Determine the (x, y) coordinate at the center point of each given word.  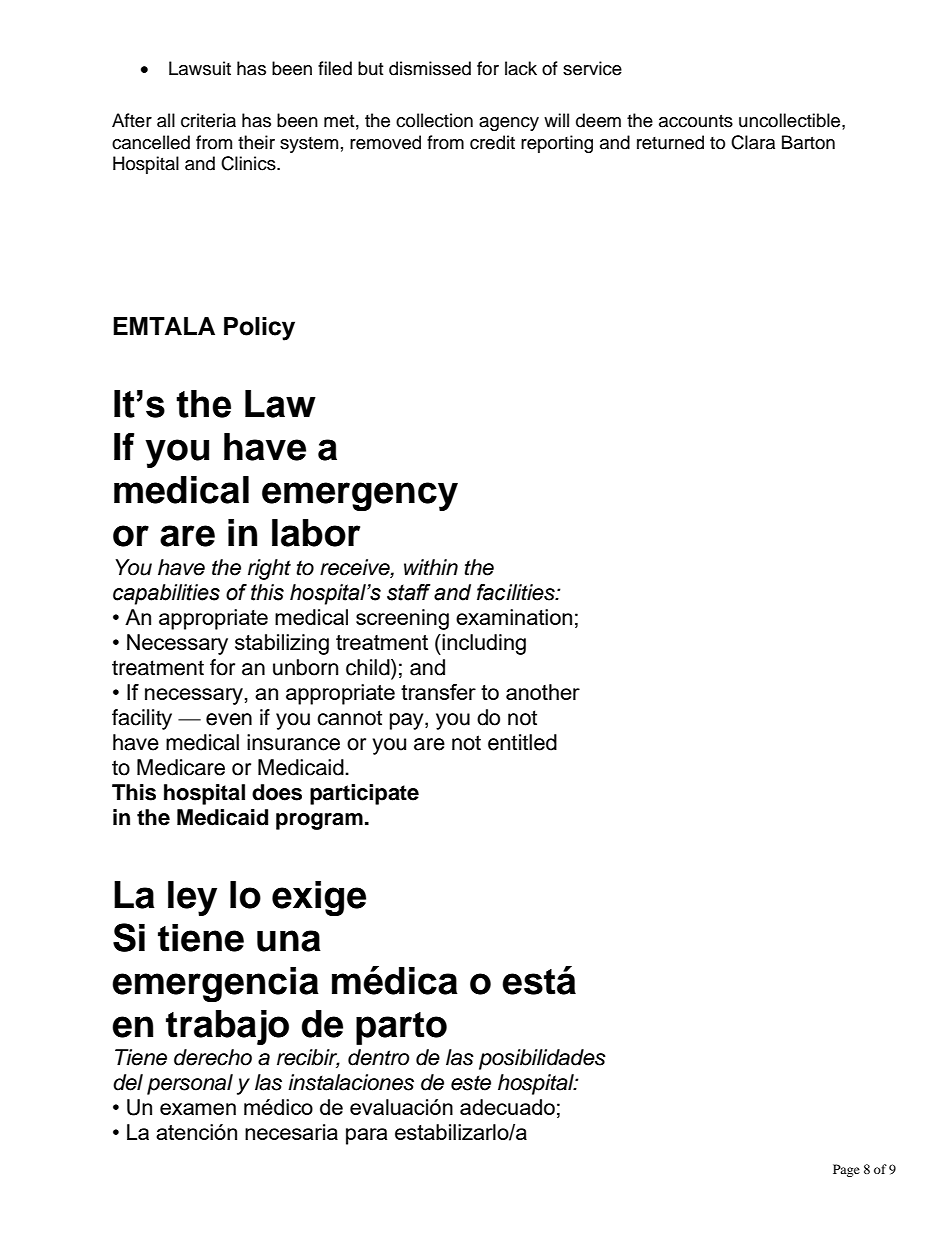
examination (514, 617)
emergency (360, 496)
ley (192, 898)
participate (364, 794)
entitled (522, 742)
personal (190, 1084)
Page (846, 1170)
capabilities (166, 594)
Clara (753, 142)
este (471, 1083)
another (543, 692)
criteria (208, 120)
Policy (259, 329)
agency (509, 124)
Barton (808, 142)
